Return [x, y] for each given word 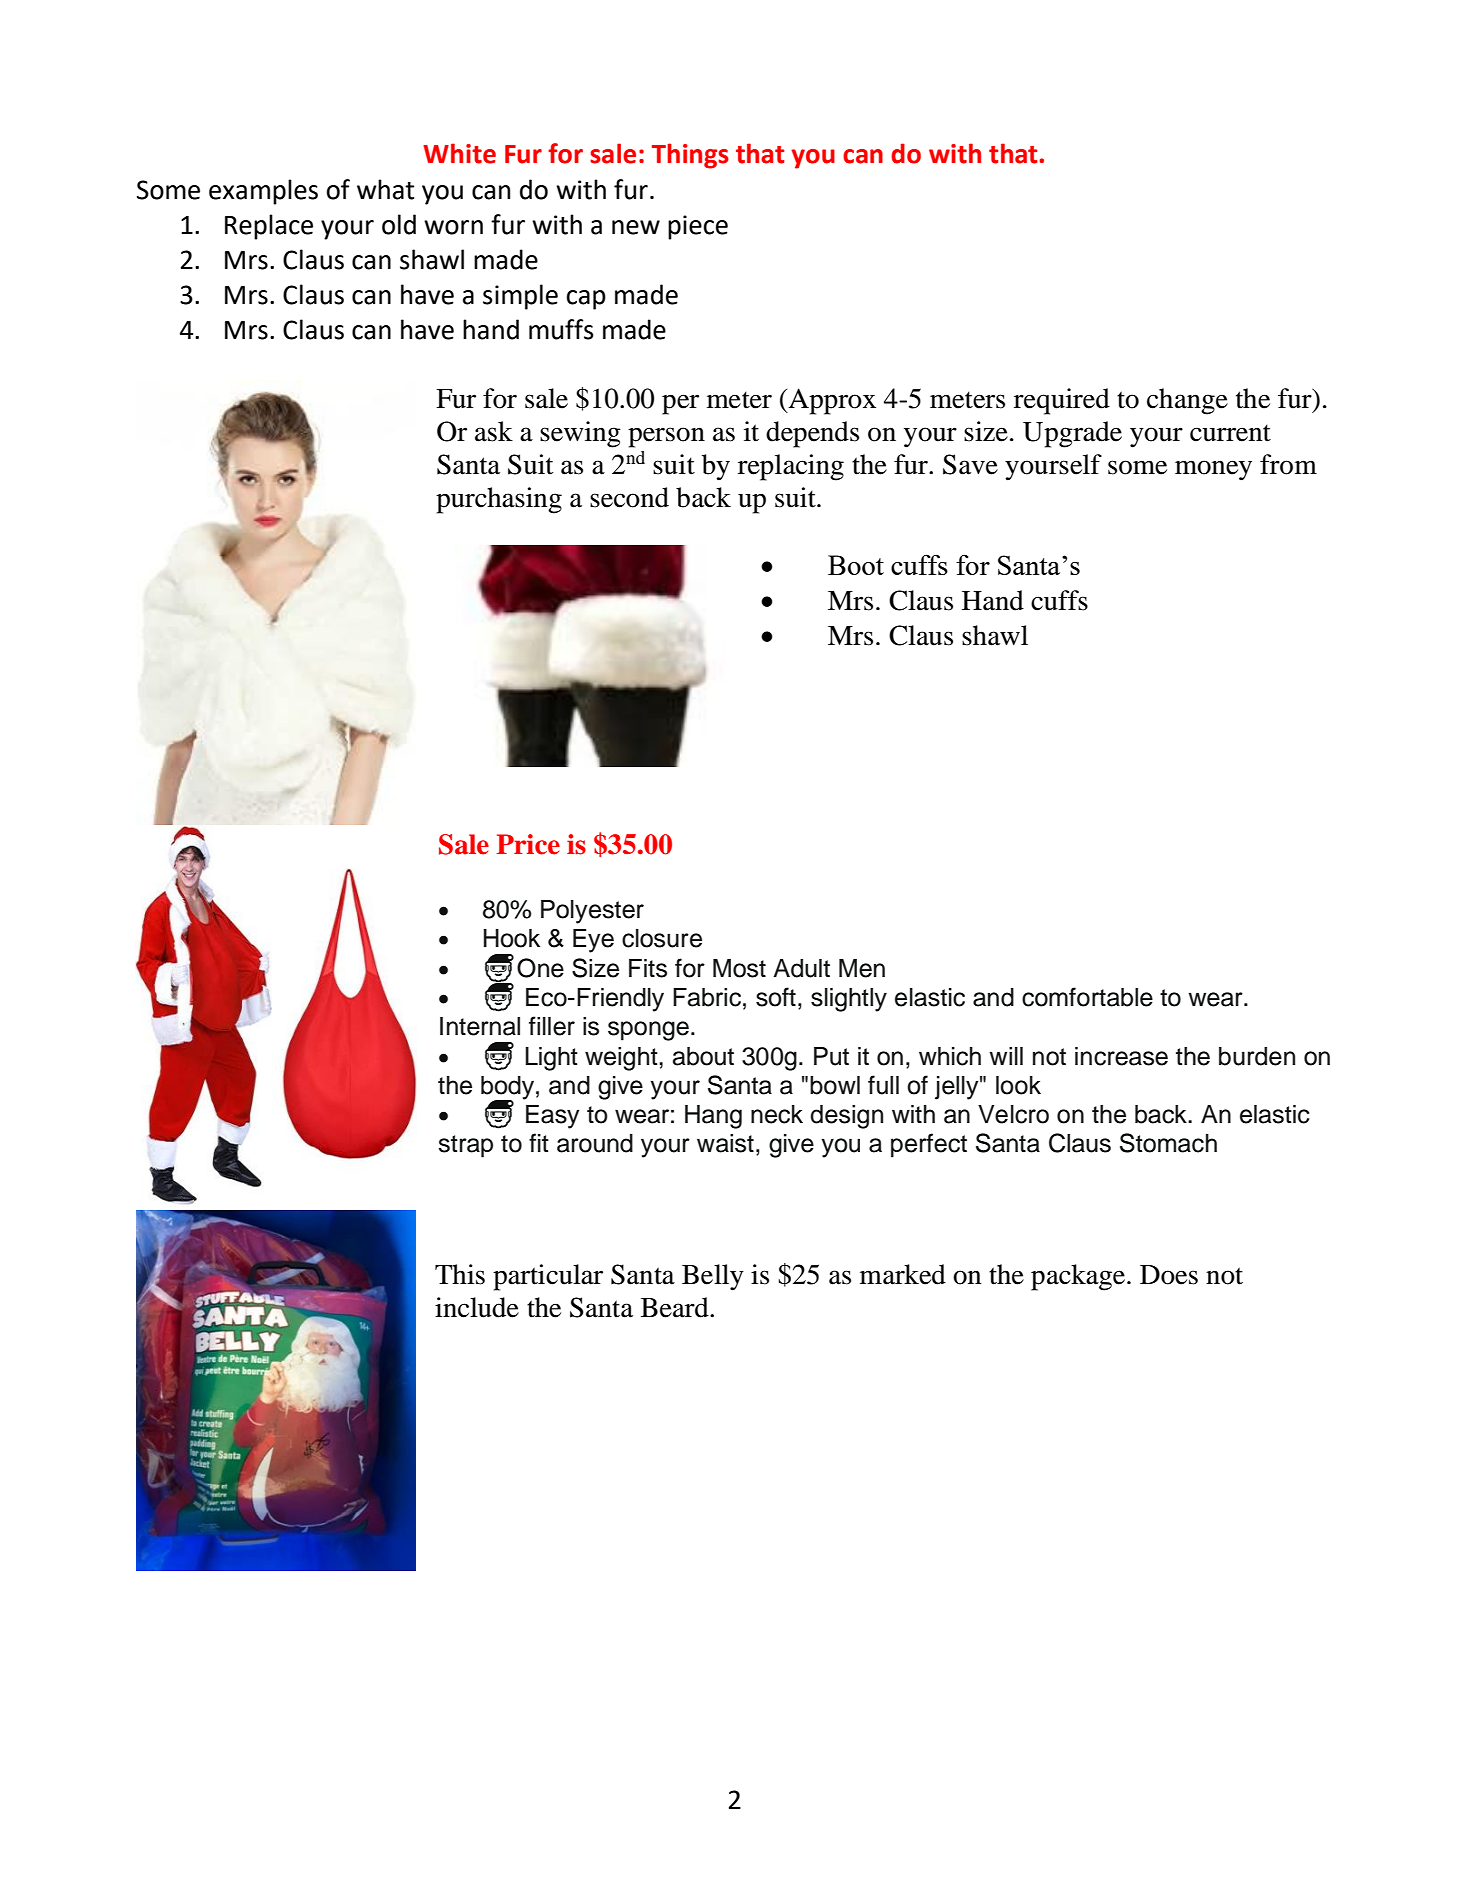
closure [662, 938]
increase [1121, 1056]
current [1230, 433]
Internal [480, 1026]
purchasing [499, 500]
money [1213, 470]
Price [528, 844]
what [385, 189]
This [460, 1274]
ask [494, 431]
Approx [831, 401]
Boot [856, 565]
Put [831, 1056]
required [1062, 401]
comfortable [1087, 997]
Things [690, 156]
